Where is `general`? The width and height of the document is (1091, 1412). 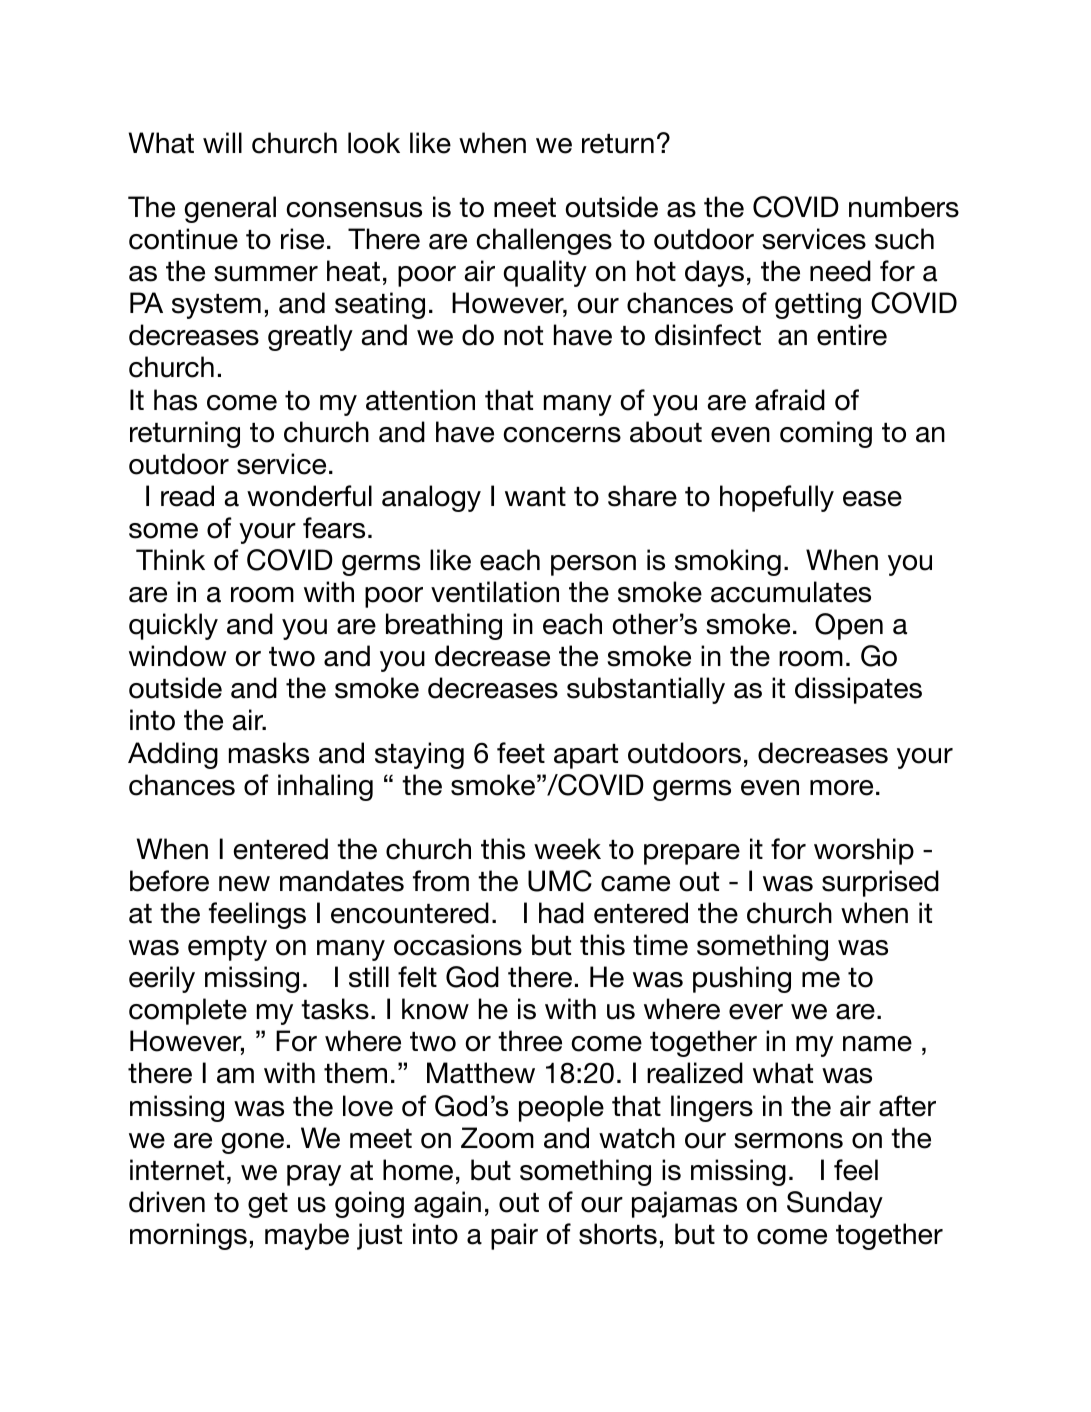
general is located at coordinates (230, 209).
